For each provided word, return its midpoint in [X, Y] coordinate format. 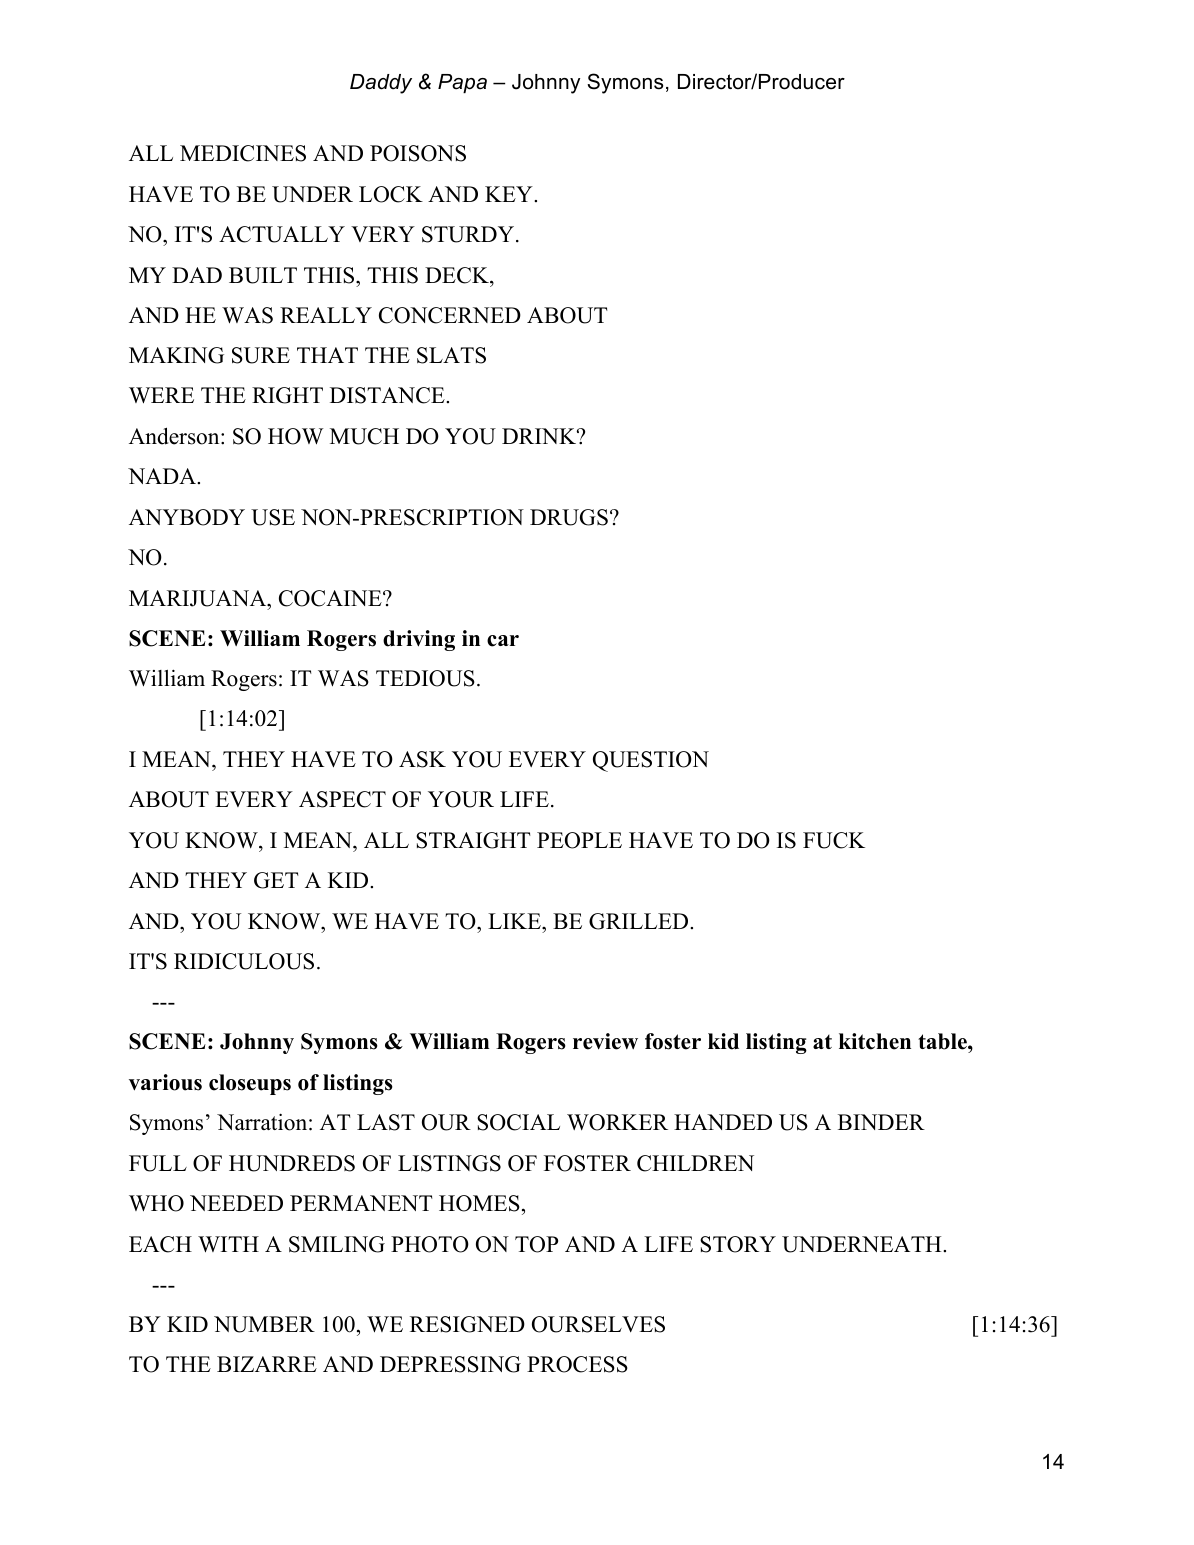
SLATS [451, 355]
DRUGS [569, 517]
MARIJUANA [199, 598]
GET [276, 880]
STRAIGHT [473, 840]
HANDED [723, 1122]
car [503, 641]
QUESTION [651, 761]
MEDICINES [243, 153]
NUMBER [264, 1324]
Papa [462, 83]
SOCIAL [518, 1122]
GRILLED [640, 921]
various [165, 1082]
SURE [261, 355]
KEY [510, 194]
